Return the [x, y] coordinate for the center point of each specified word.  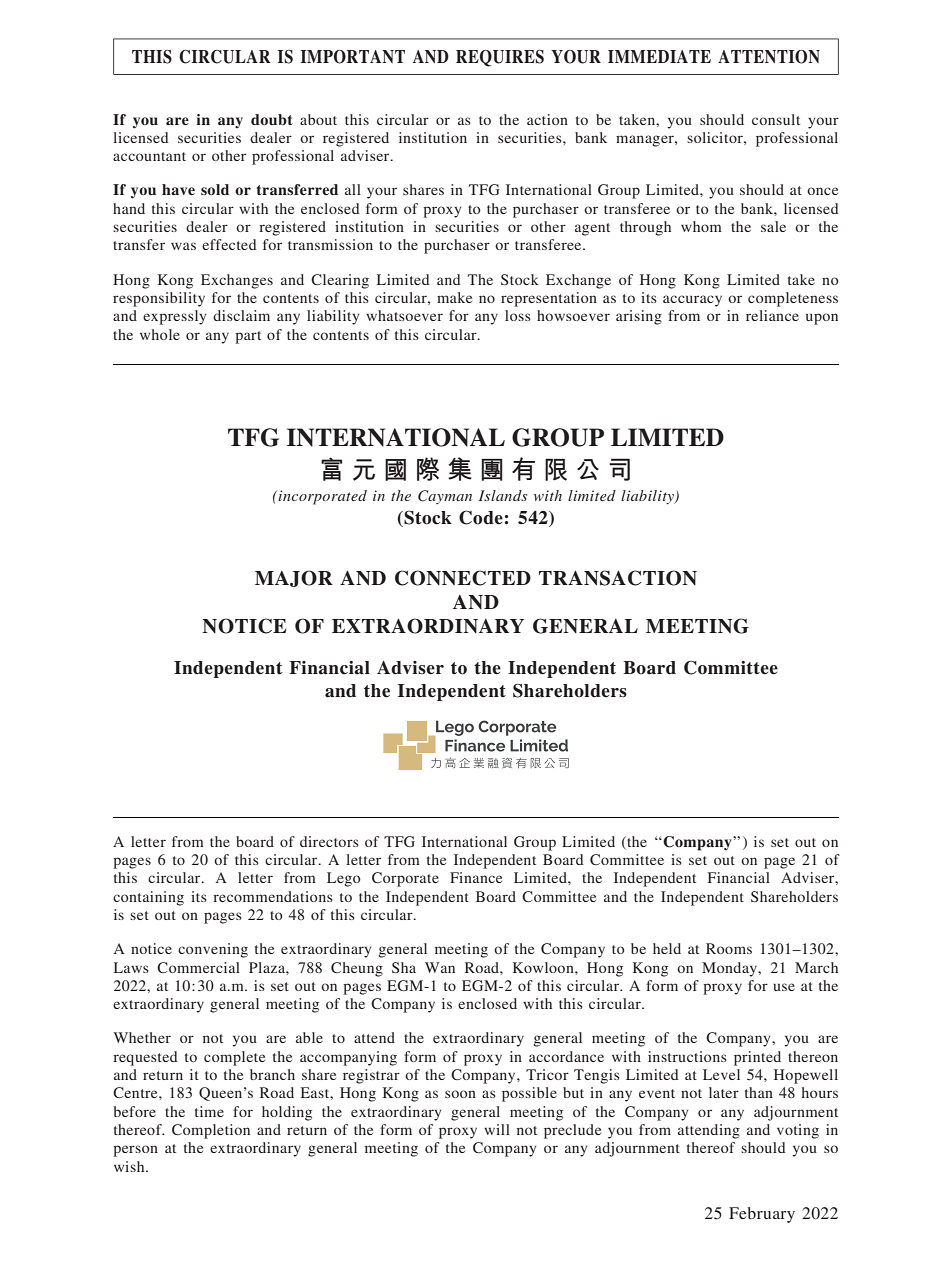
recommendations [273, 896]
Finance [476, 877]
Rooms [729, 948]
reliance [772, 315]
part [248, 337]
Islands [503, 495]
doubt [272, 119]
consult [776, 119]
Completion [211, 1131]
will [497, 1129]
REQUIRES [500, 58]
